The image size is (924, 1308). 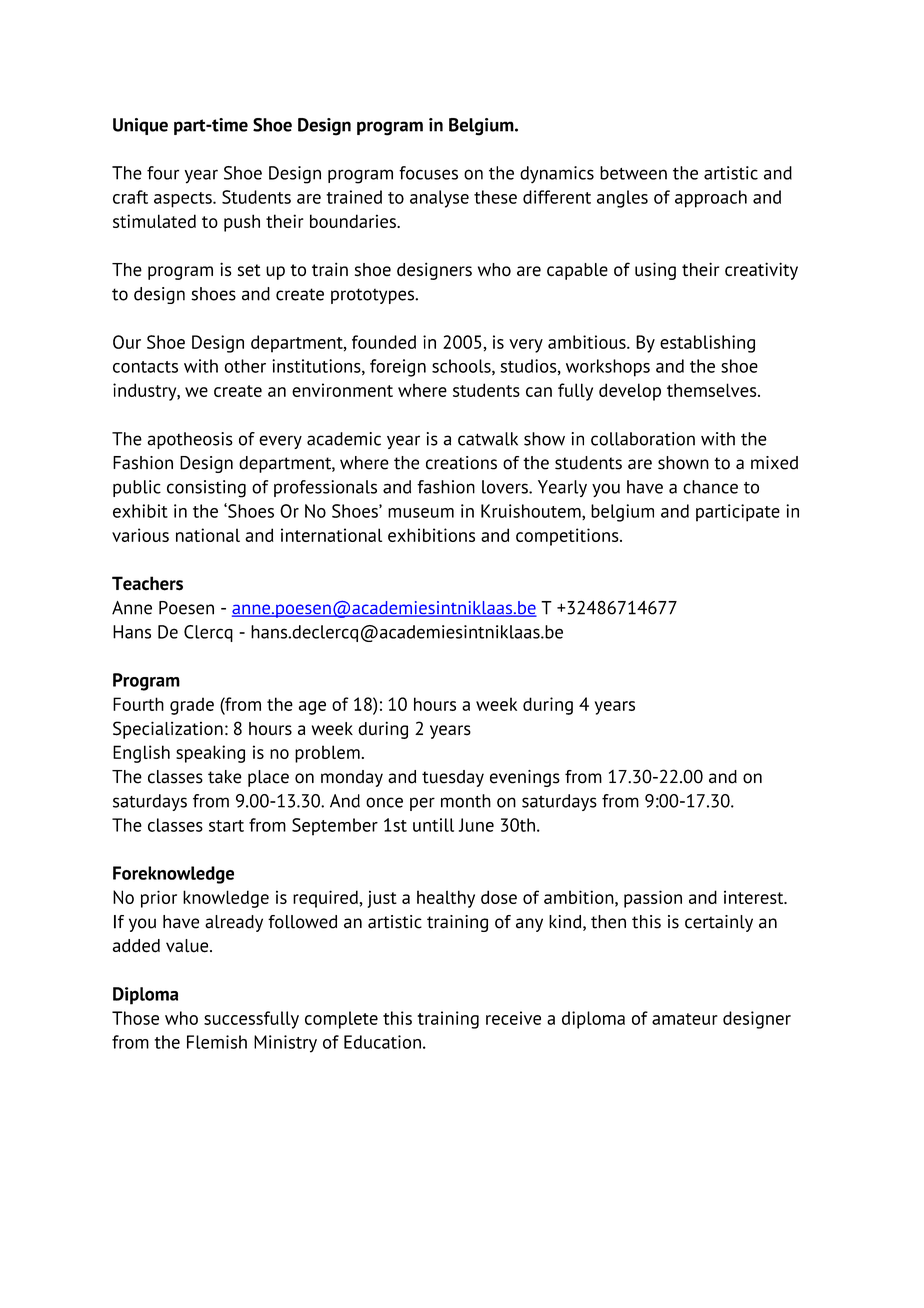 I want to click on Teachers, so click(x=147, y=583).
